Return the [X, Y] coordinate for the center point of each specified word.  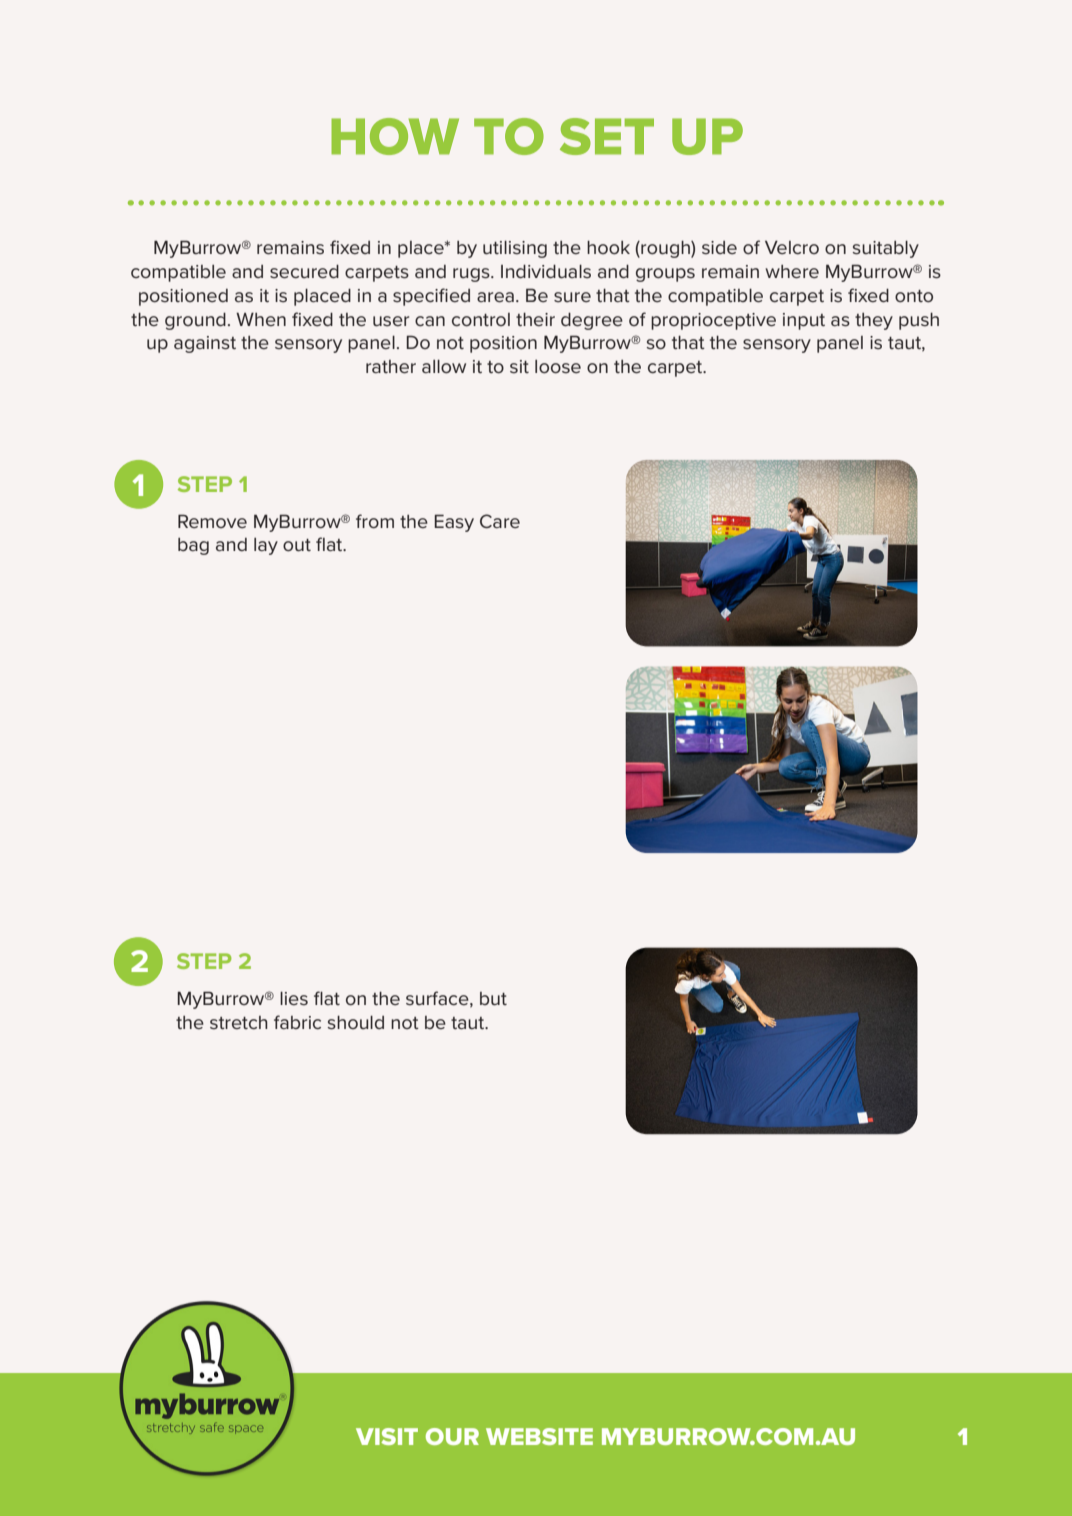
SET [607, 136]
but [493, 999]
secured [304, 271]
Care [500, 521]
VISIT [387, 1436]
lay [266, 546]
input [804, 321]
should [355, 1022]
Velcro [792, 247]
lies [294, 998]
